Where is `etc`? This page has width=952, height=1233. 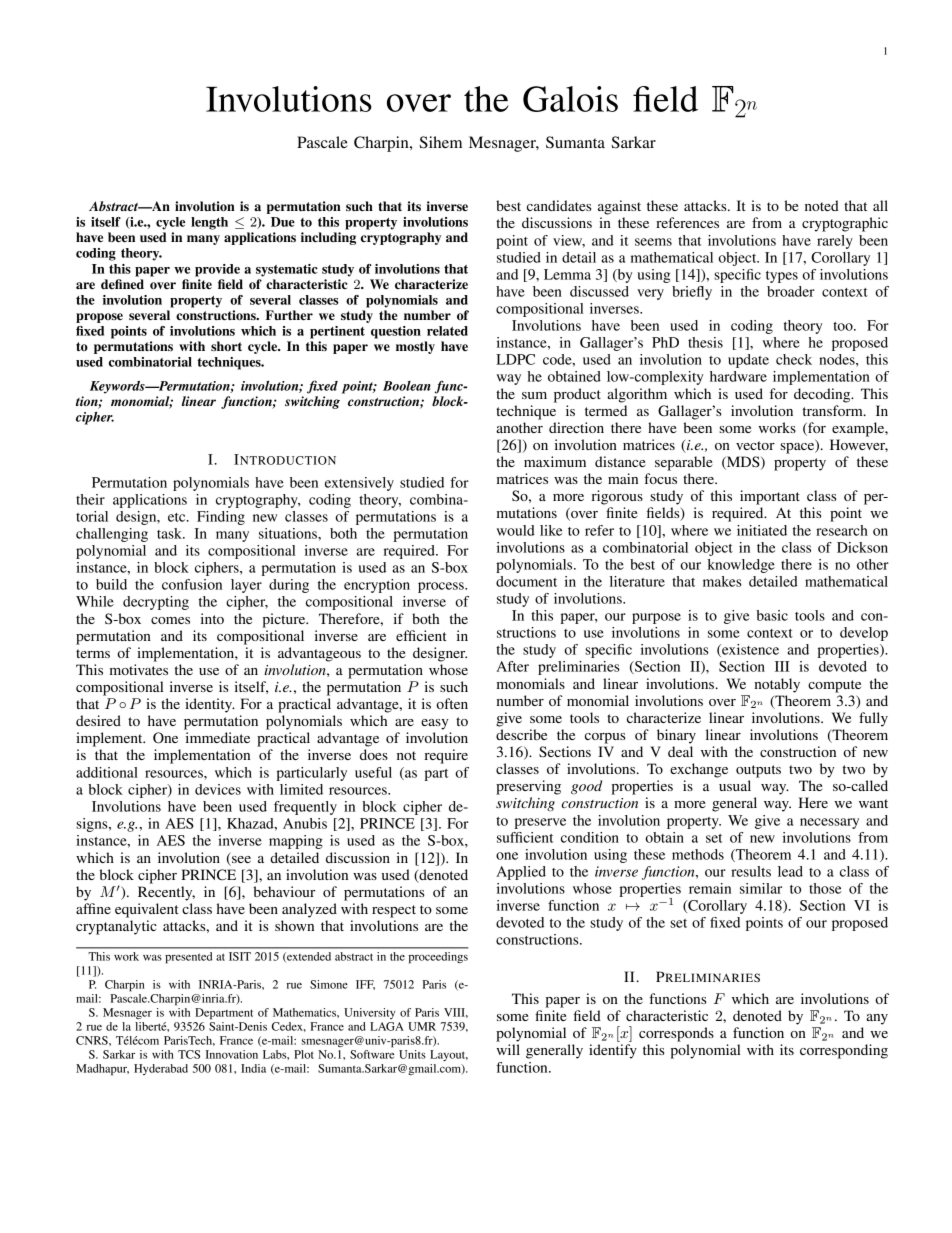 etc is located at coordinates (178, 517).
